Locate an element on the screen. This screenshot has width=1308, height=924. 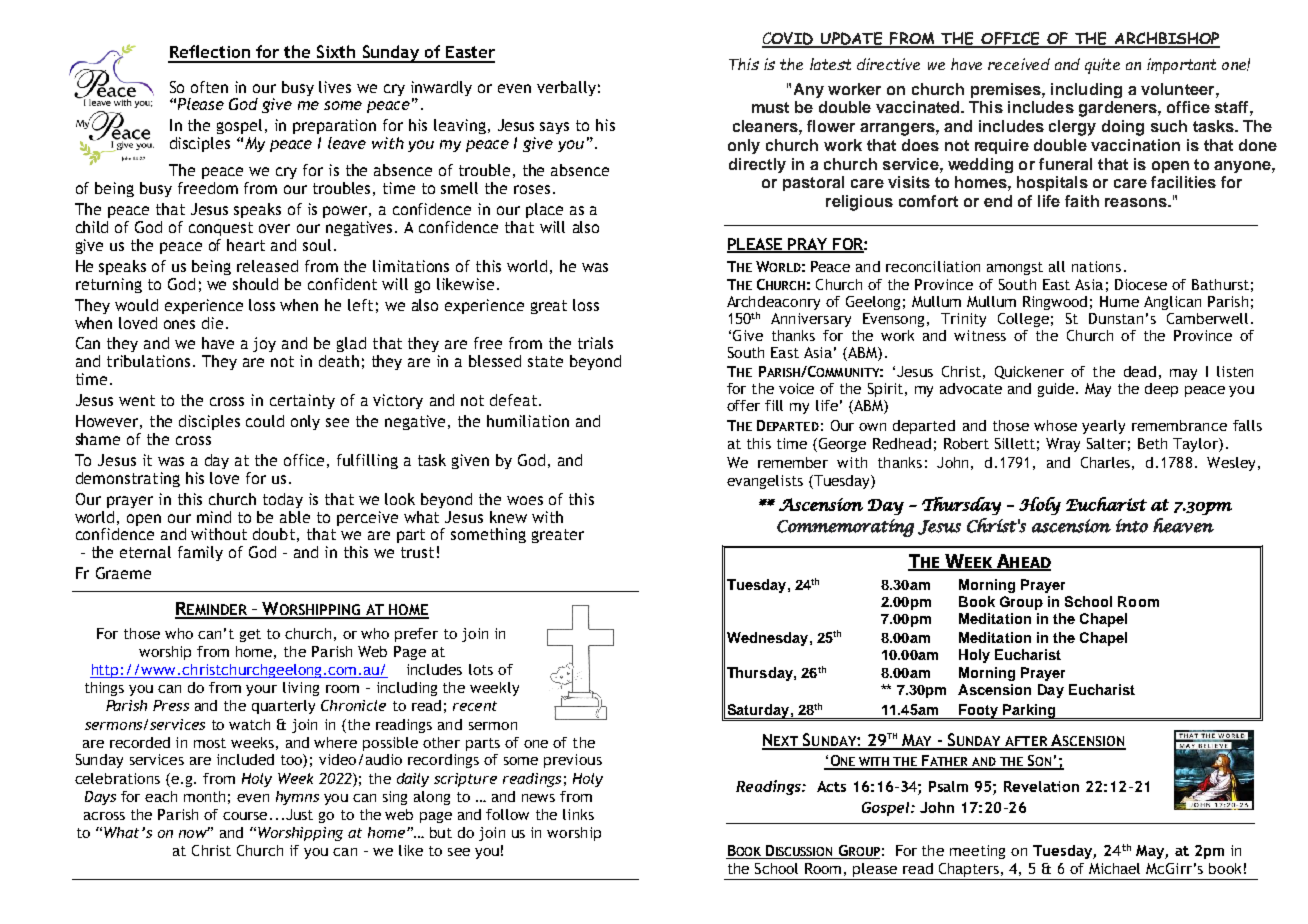
released is located at coordinates (267, 266).
